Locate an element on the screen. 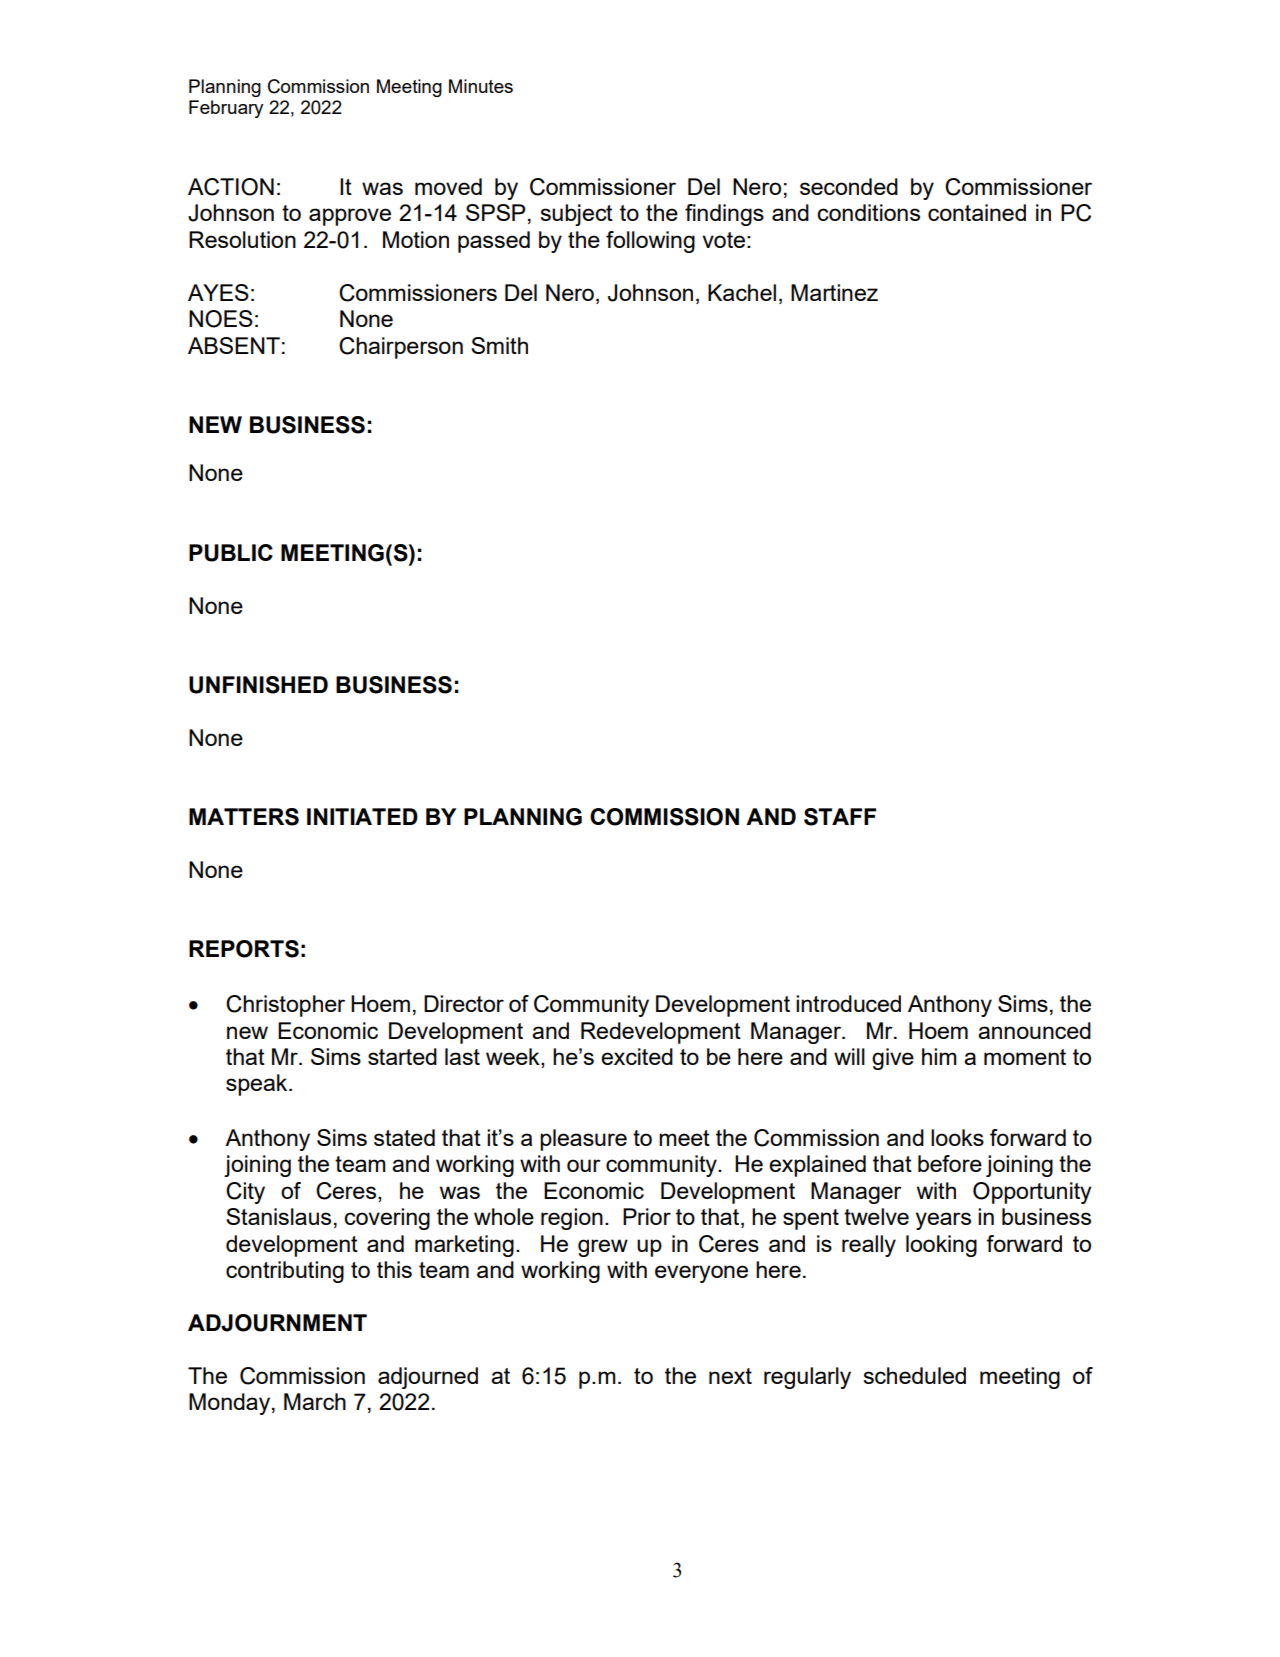 Image resolution: width=1280 pixels, height=1657 pixels. Chairperson is located at coordinates (401, 348).
